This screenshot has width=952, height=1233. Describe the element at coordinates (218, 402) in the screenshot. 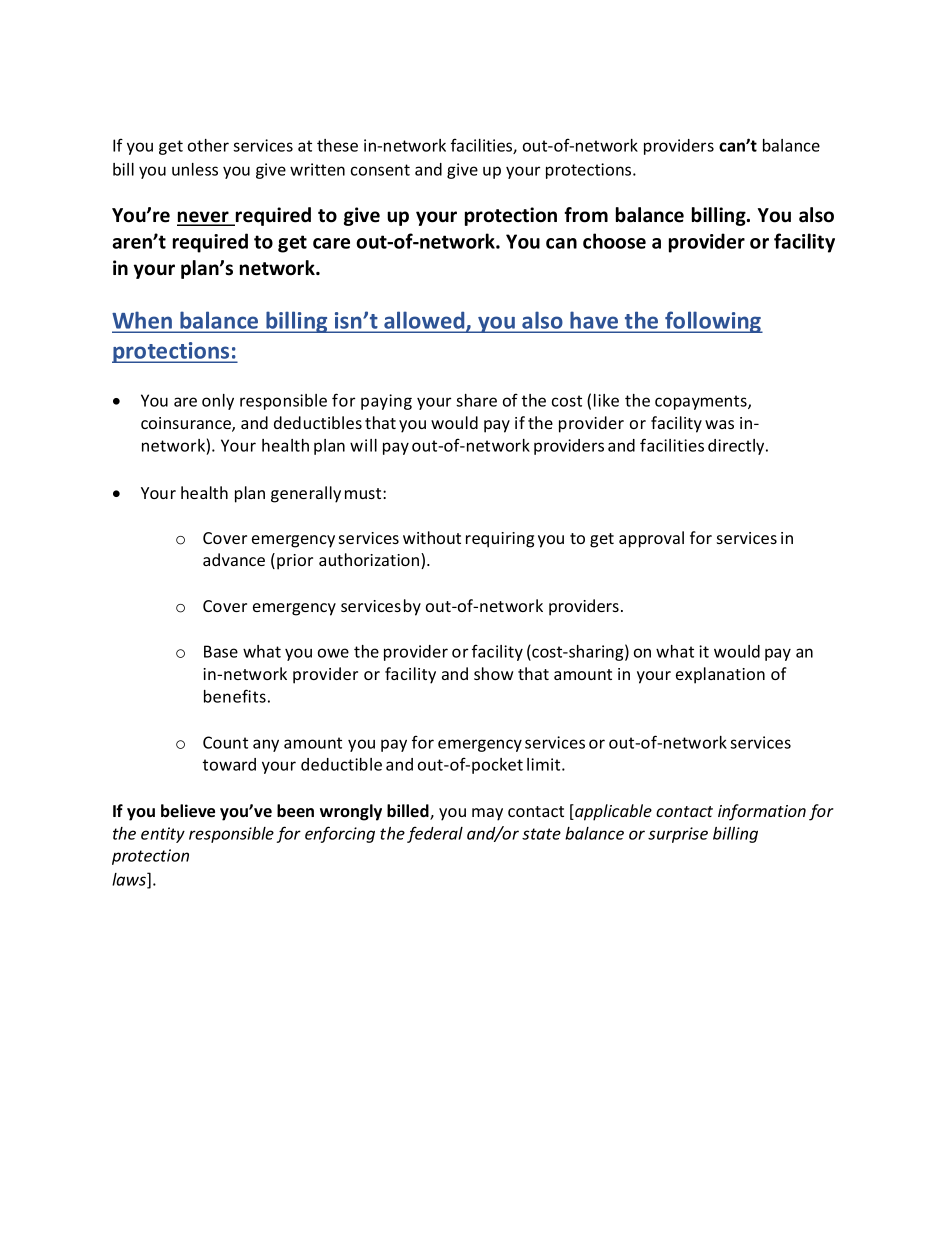

I see `only` at that location.
